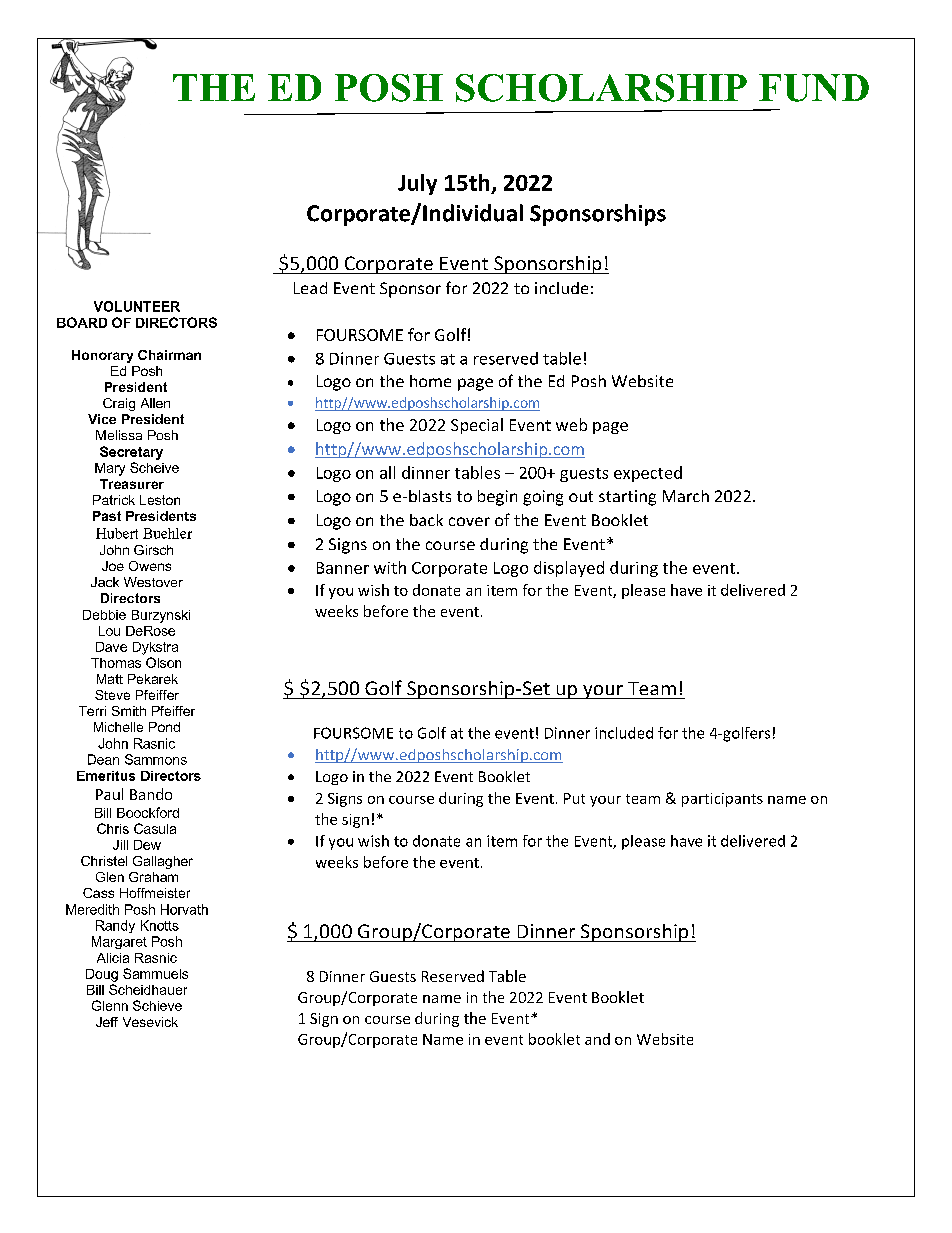 This screenshot has height=1233, width=952. I want to click on March, so click(686, 496).
